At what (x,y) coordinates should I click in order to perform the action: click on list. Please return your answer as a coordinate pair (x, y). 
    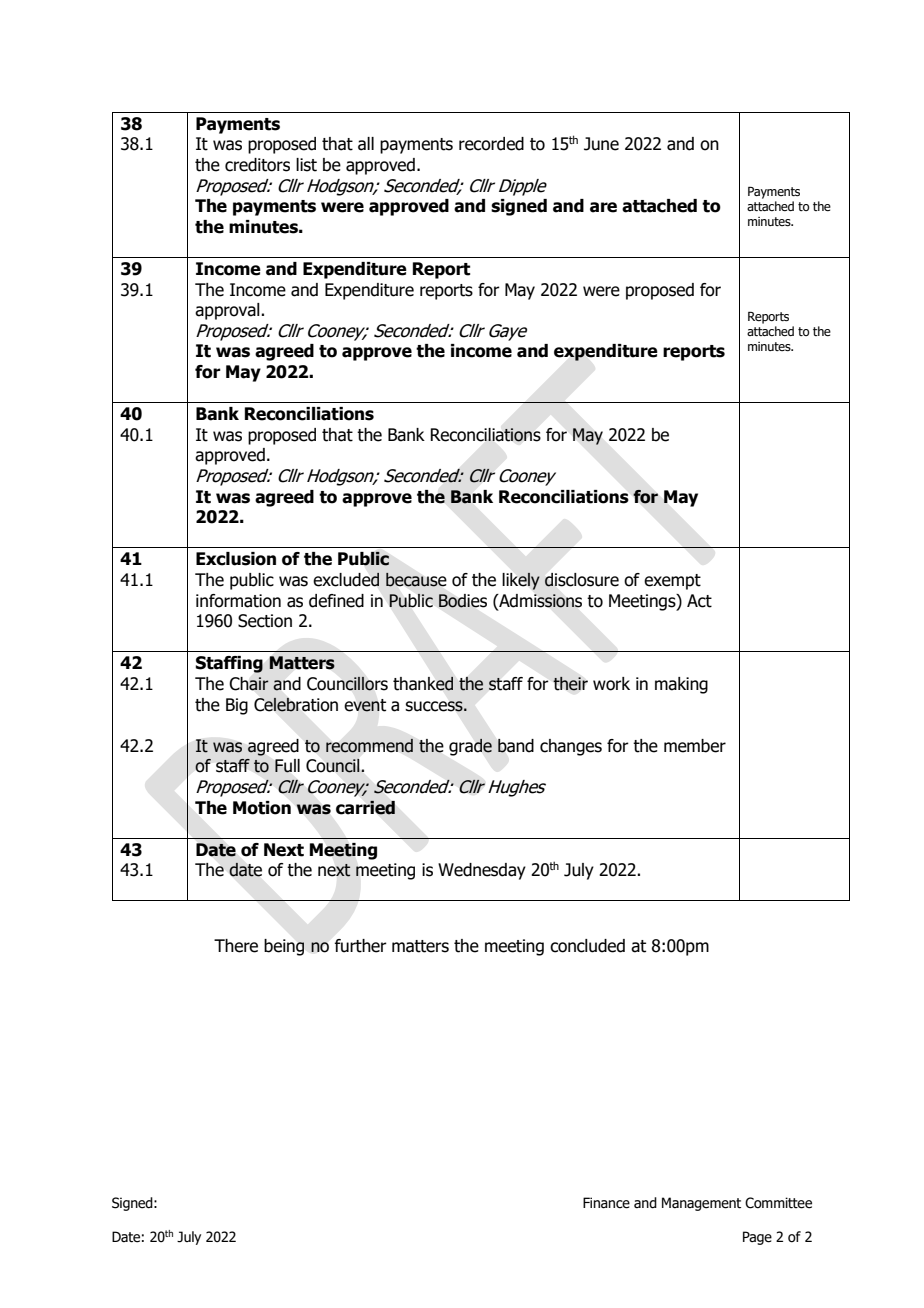
    Looking at the image, I should click on (306, 165).
